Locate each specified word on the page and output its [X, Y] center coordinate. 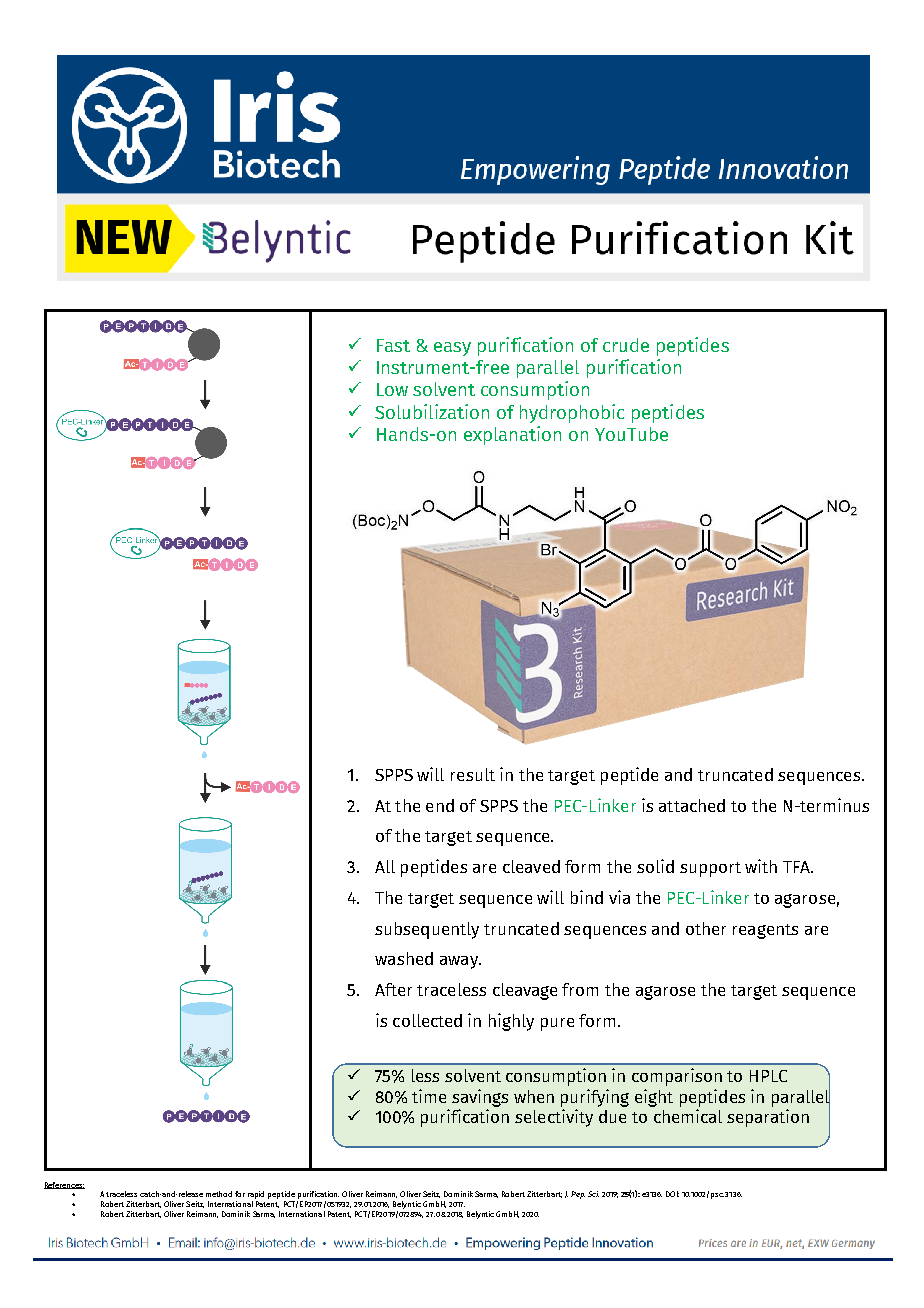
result [473, 774]
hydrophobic [572, 413]
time [429, 1096]
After [393, 989]
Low [392, 389]
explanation [512, 435]
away [460, 962]
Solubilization [432, 411]
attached [692, 805]
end [440, 805]
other [706, 928]
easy [452, 349]
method [219, 1194]
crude [626, 345]
